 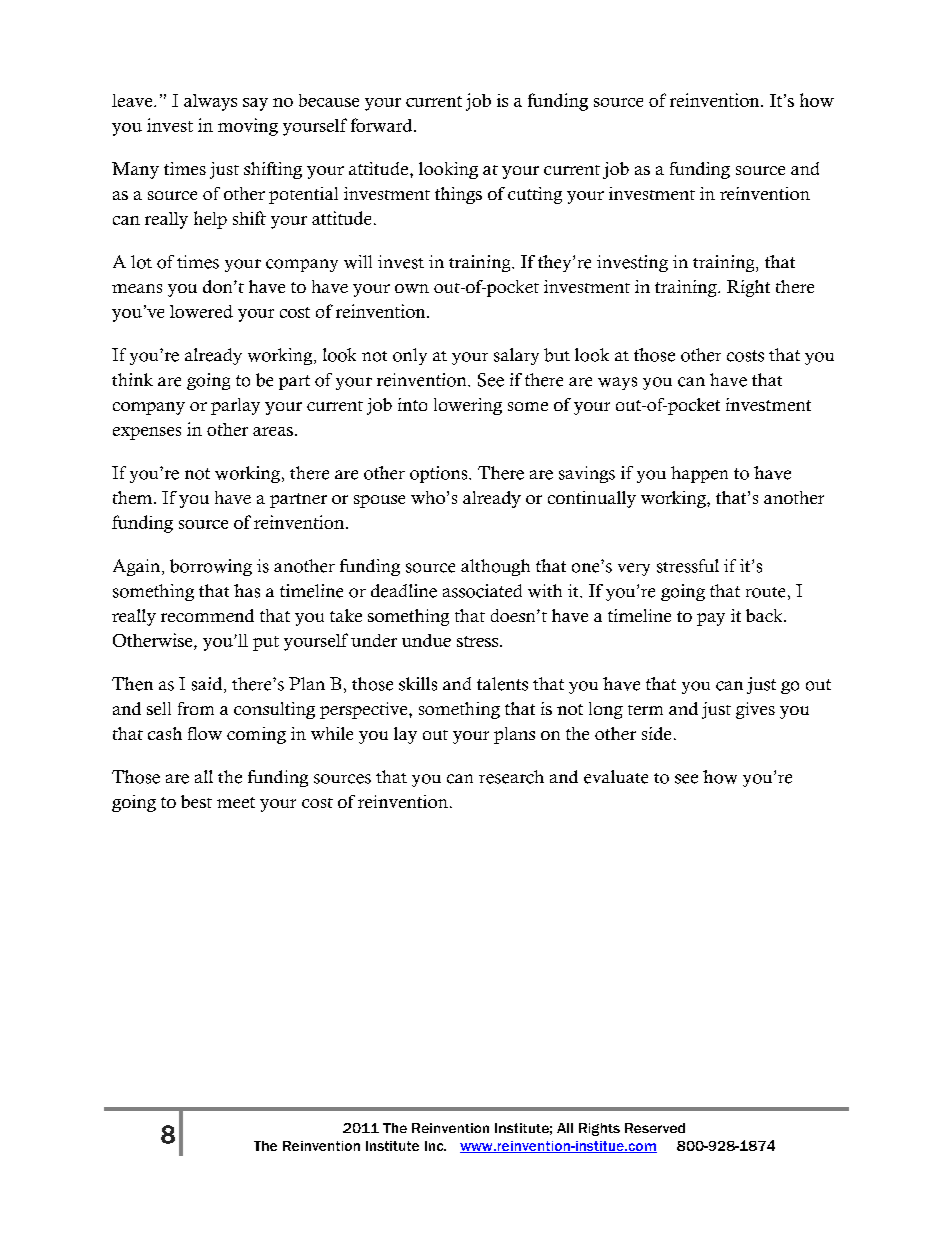 I want to click on research, so click(x=511, y=777).
